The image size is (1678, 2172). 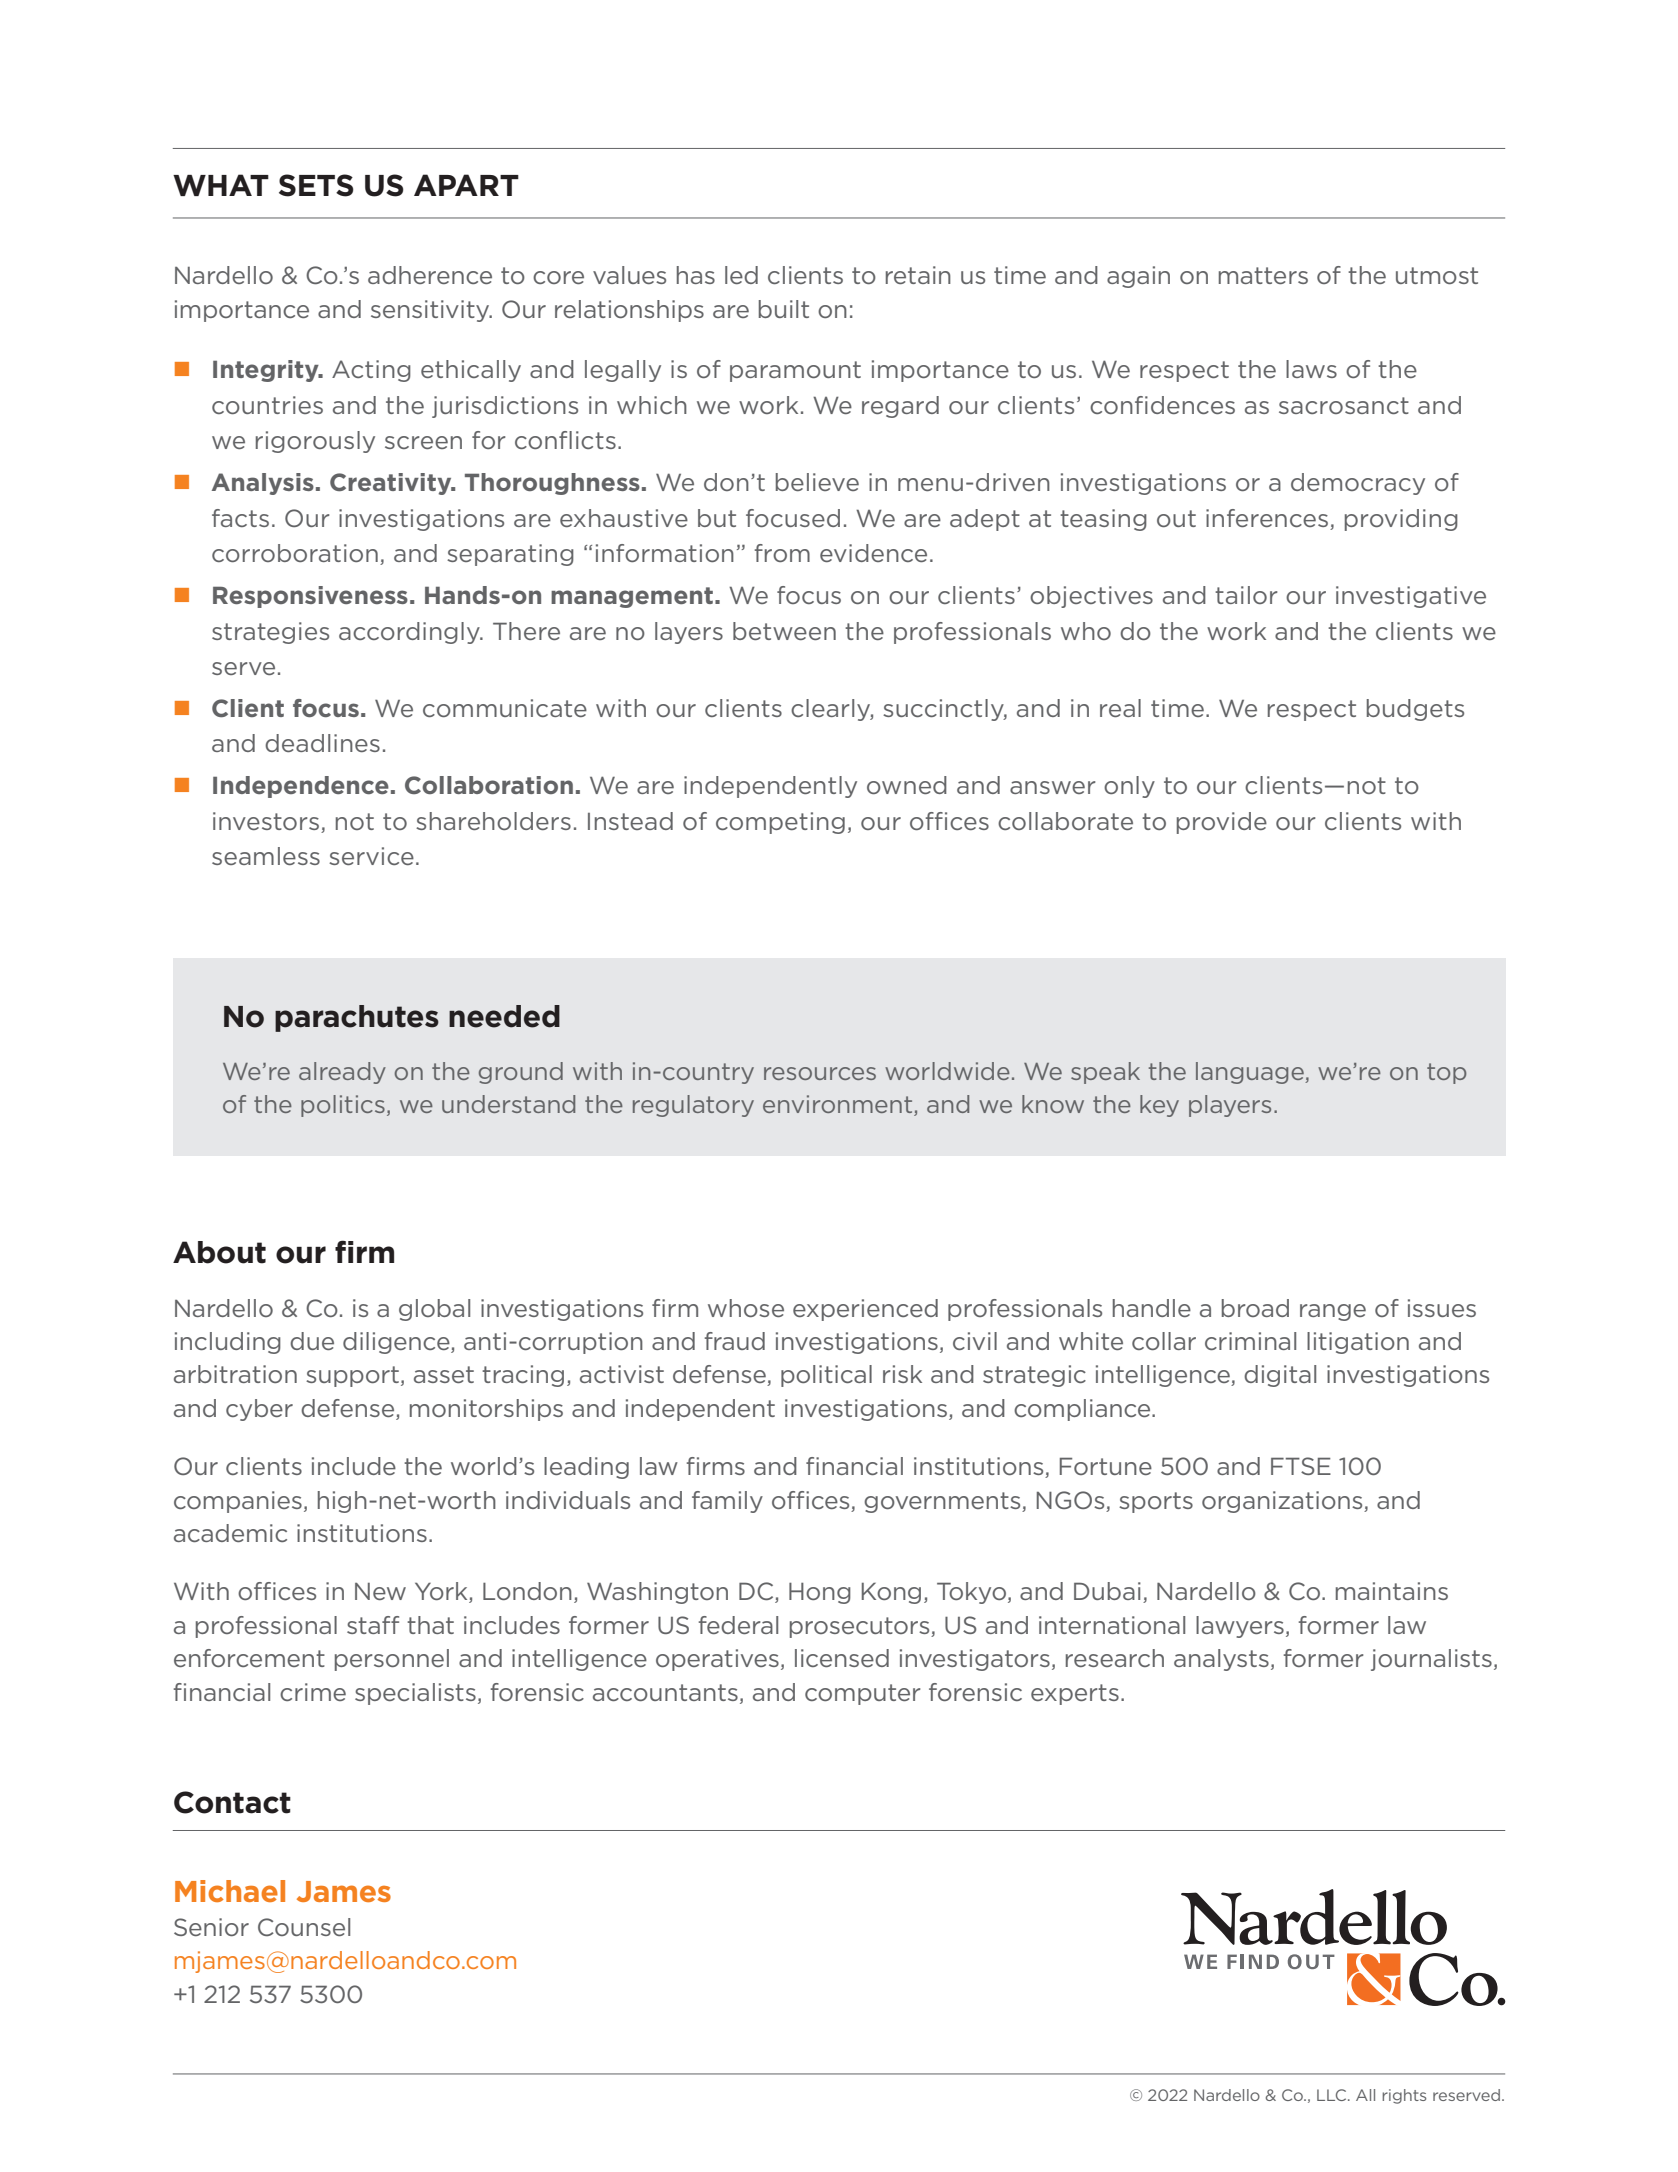 I want to click on deadlines, so click(x=322, y=743).
